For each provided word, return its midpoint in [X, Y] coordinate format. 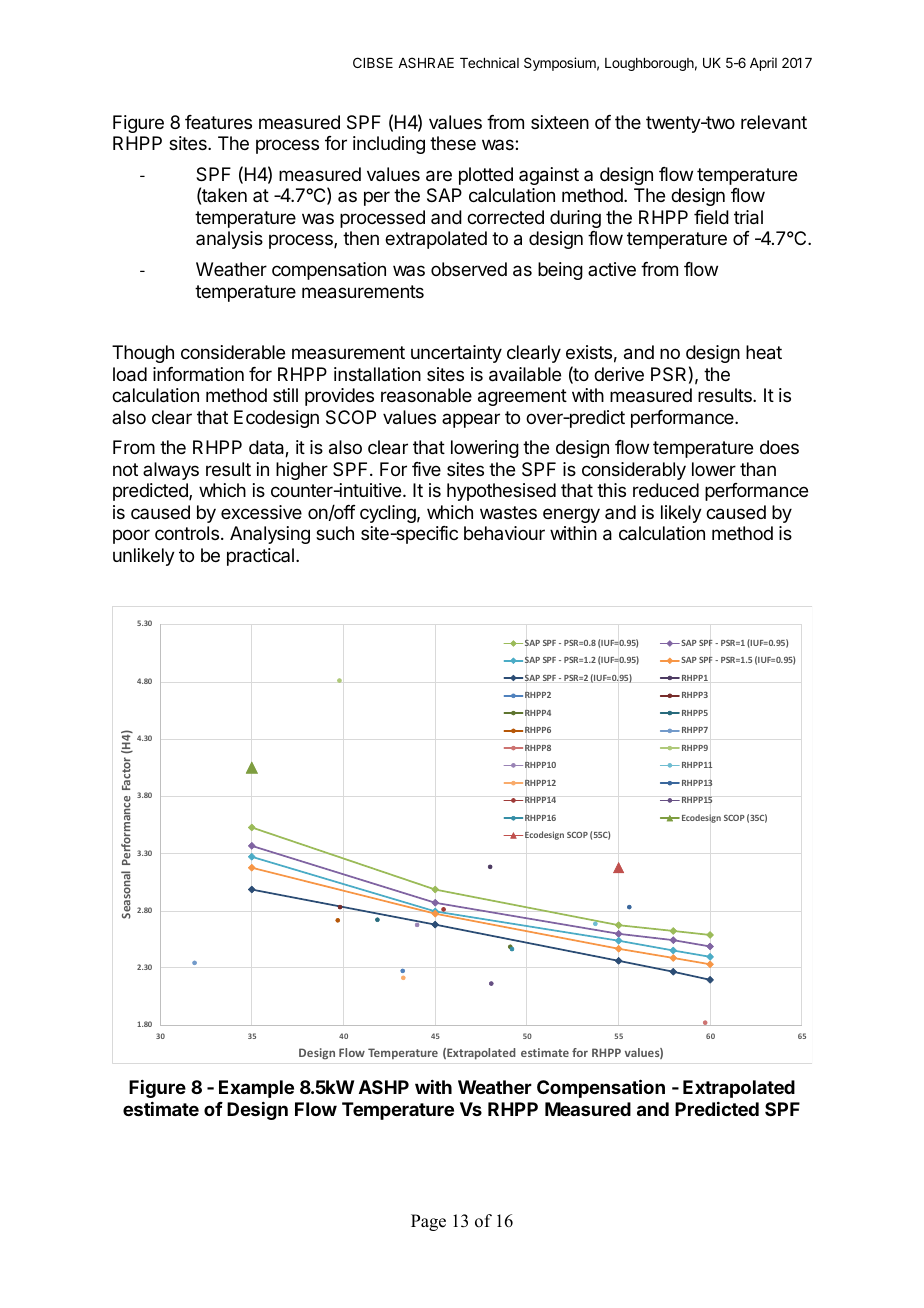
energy [571, 515]
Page [428, 1222]
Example [256, 1089]
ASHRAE [426, 62]
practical [260, 557]
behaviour [504, 533]
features [218, 122]
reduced [666, 490]
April [763, 64]
